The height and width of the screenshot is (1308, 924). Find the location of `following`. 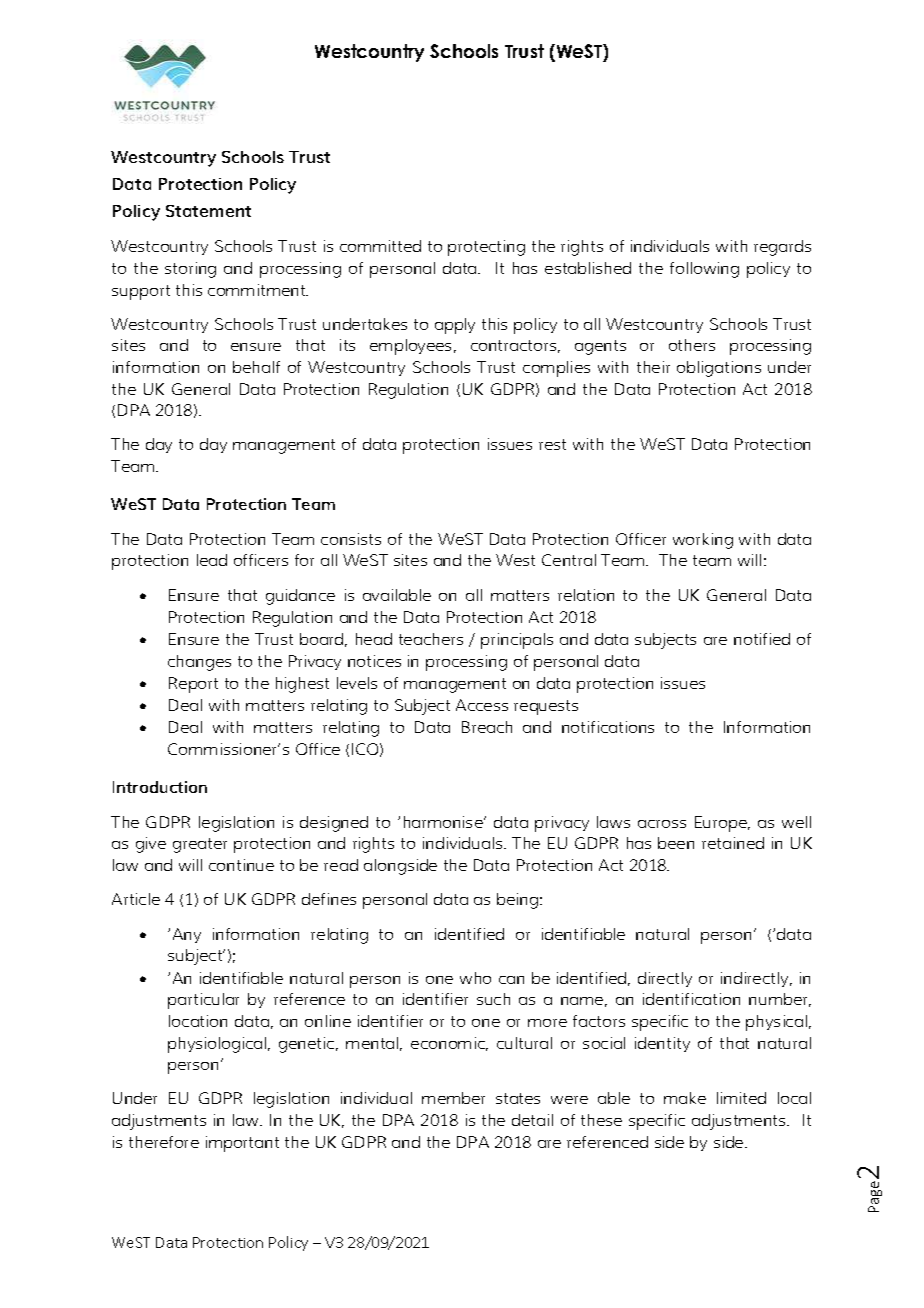

following is located at coordinates (704, 270).
